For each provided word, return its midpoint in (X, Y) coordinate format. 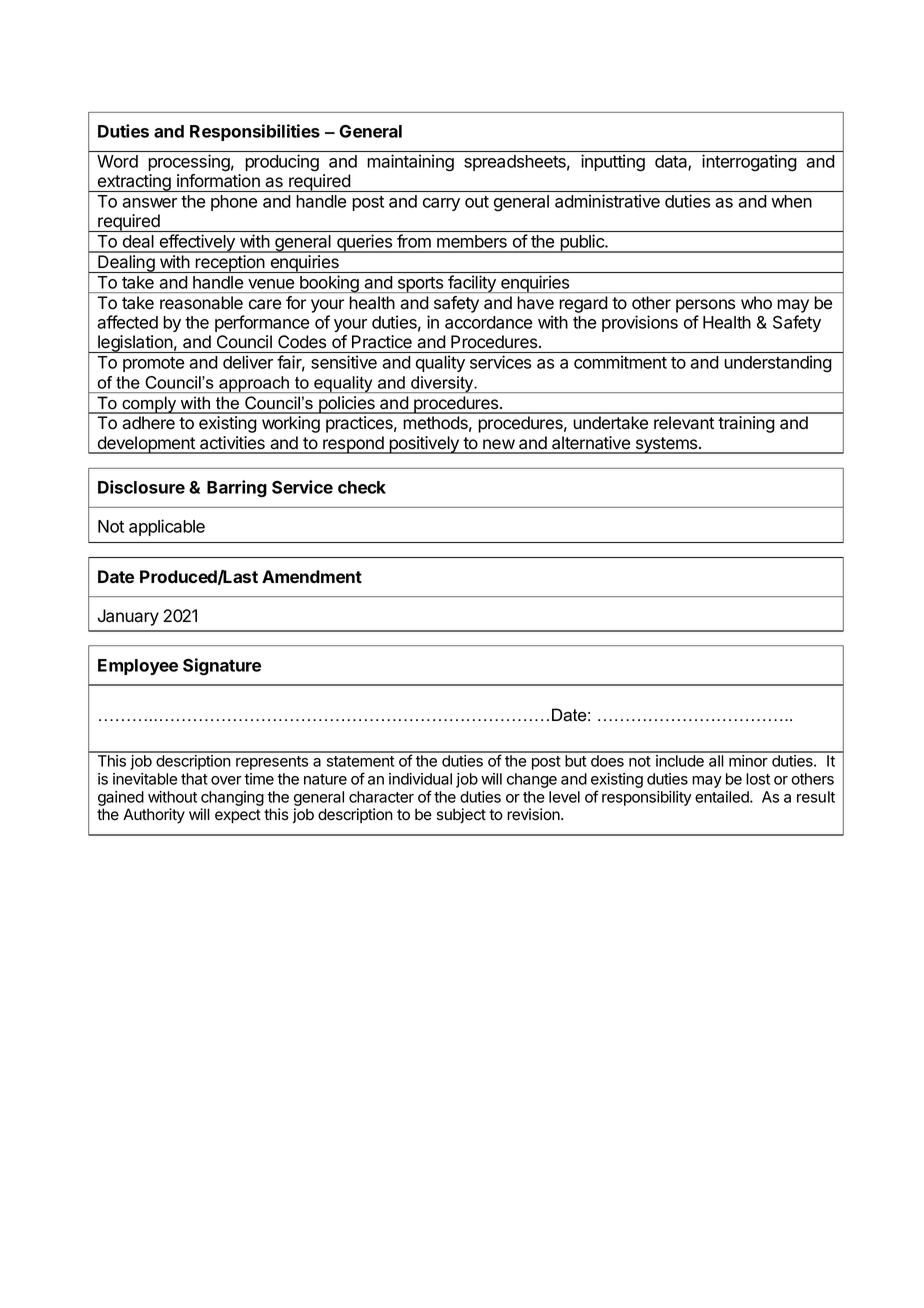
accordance (488, 322)
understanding (778, 363)
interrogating (749, 162)
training (746, 424)
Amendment (312, 576)
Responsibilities (255, 132)
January (128, 617)
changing (232, 798)
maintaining (410, 162)
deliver (248, 362)
